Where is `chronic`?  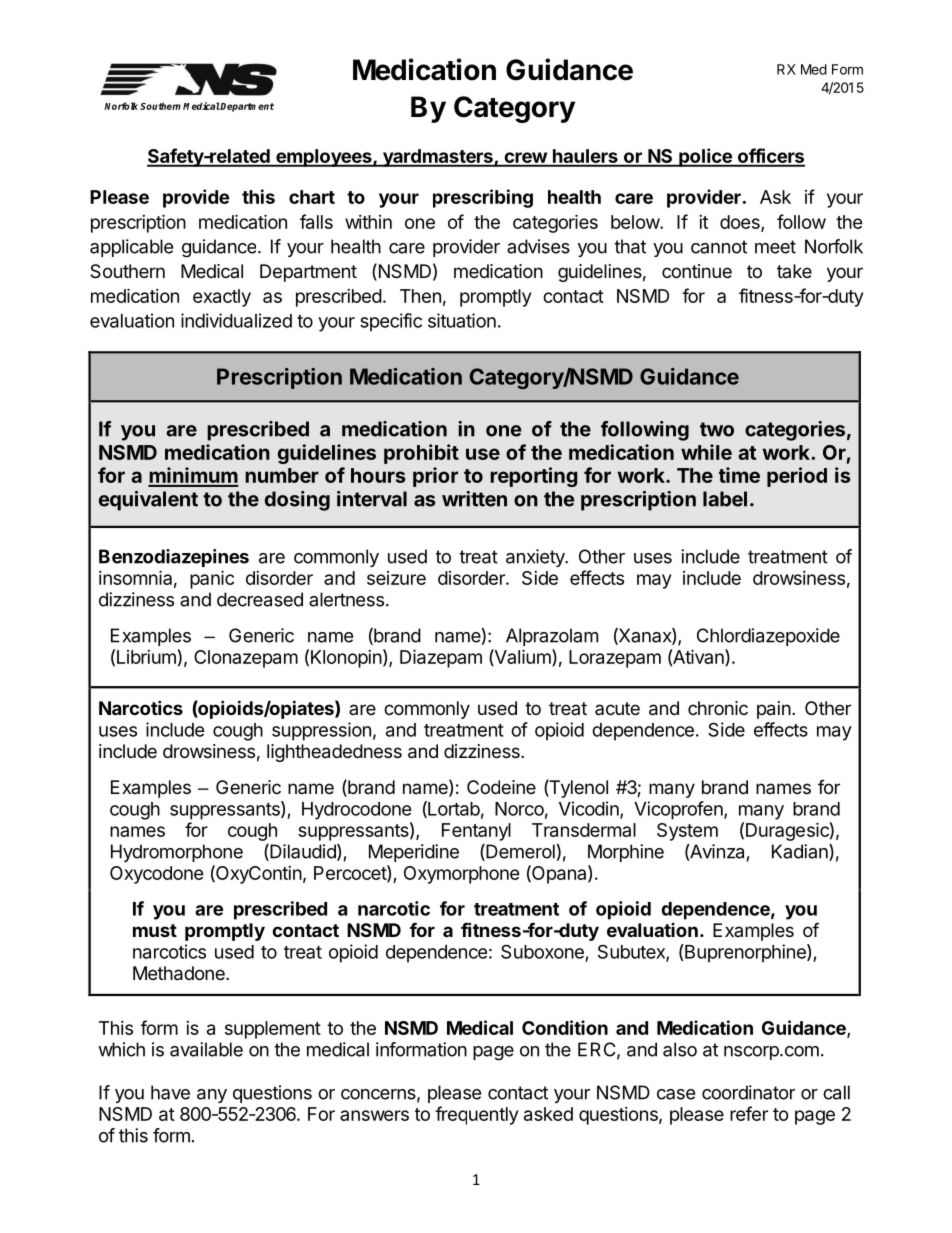
chronic is located at coordinates (718, 708).
